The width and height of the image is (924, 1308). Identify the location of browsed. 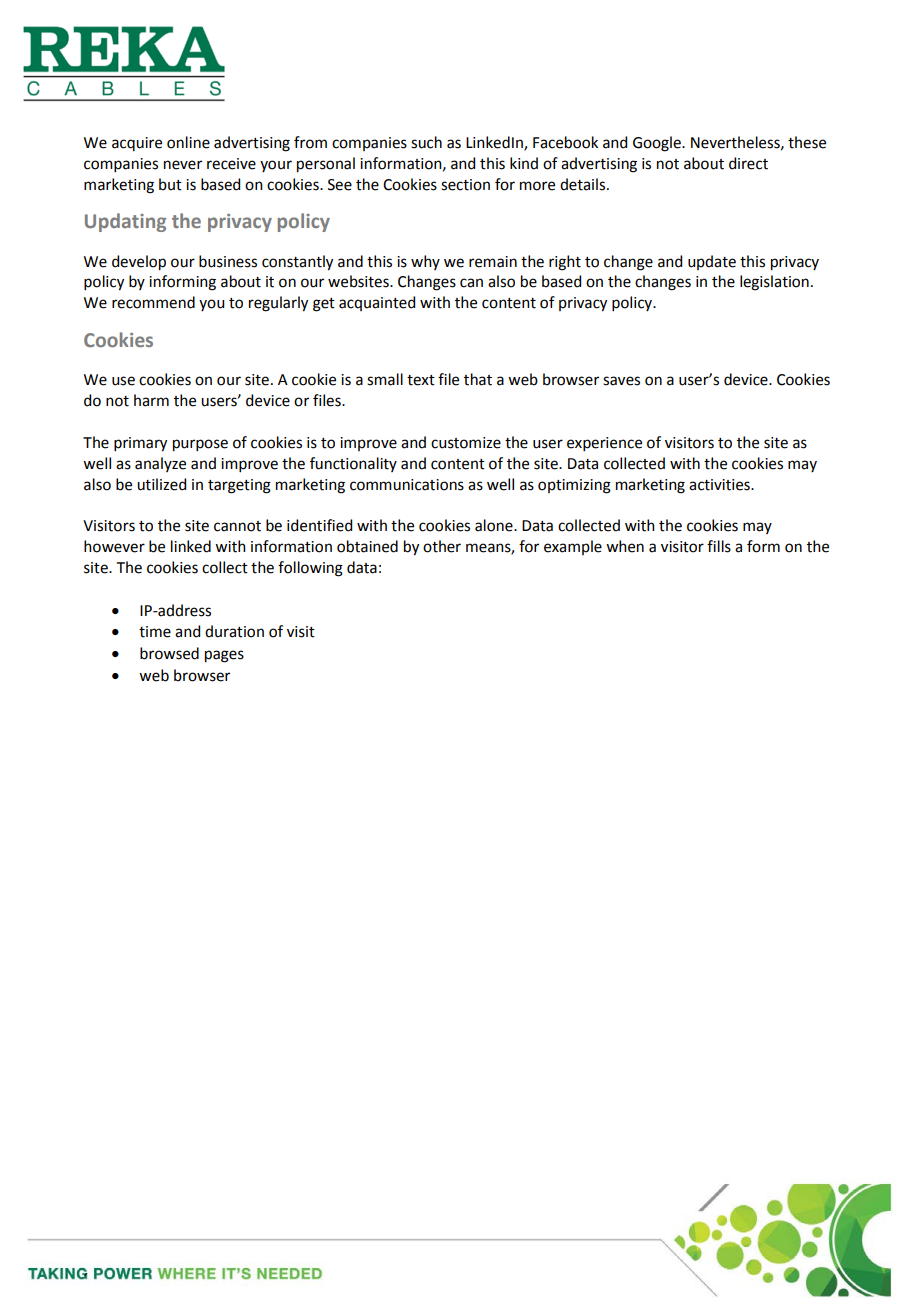
(169, 653).
